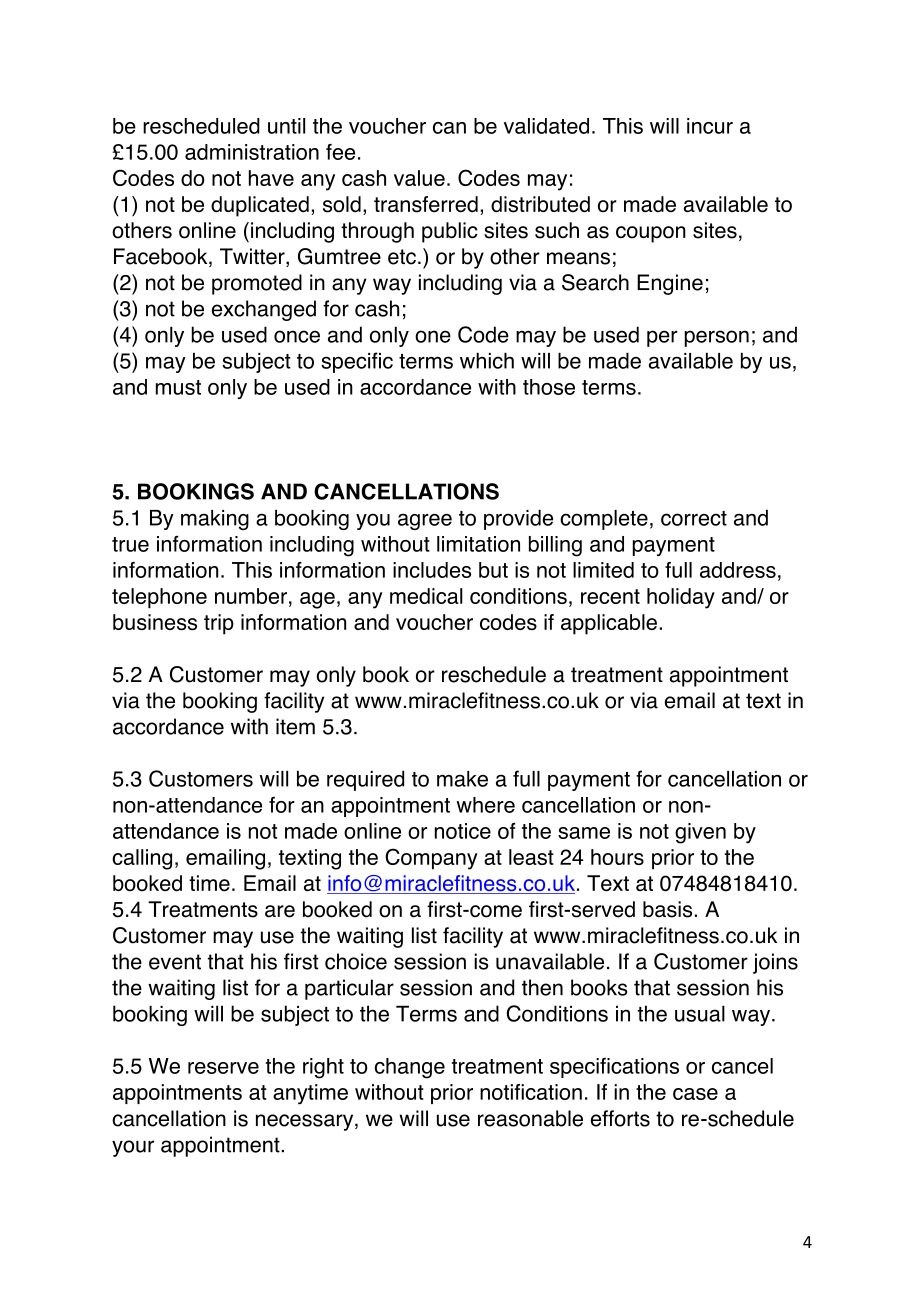  Describe the element at coordinates (710, 126) in the page. I see `incur` at that location.
